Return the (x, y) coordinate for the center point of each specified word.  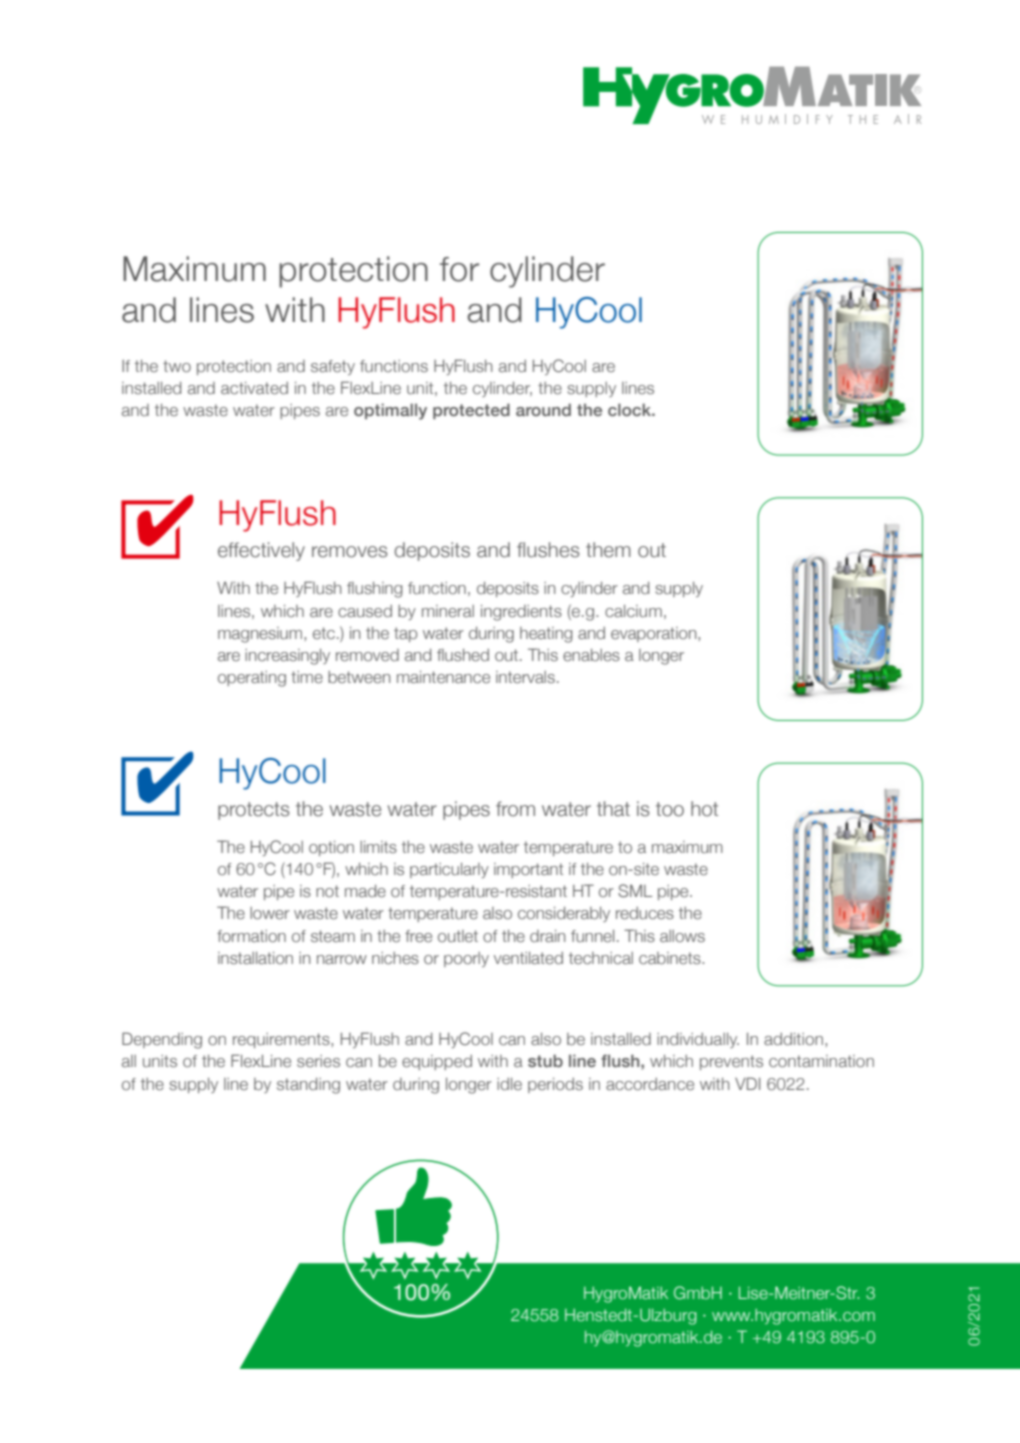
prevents (731, 1062)
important (528, 870)
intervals (525, 677)
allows (682, 936)
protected (471, 411)
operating (252, 679)
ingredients (521, 613)
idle (509, 1084)
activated (254, 388)
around (543, 409)
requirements (282, 1040)
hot (704, 809)
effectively (261, 551)
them (608, 550)
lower (270, 913)
